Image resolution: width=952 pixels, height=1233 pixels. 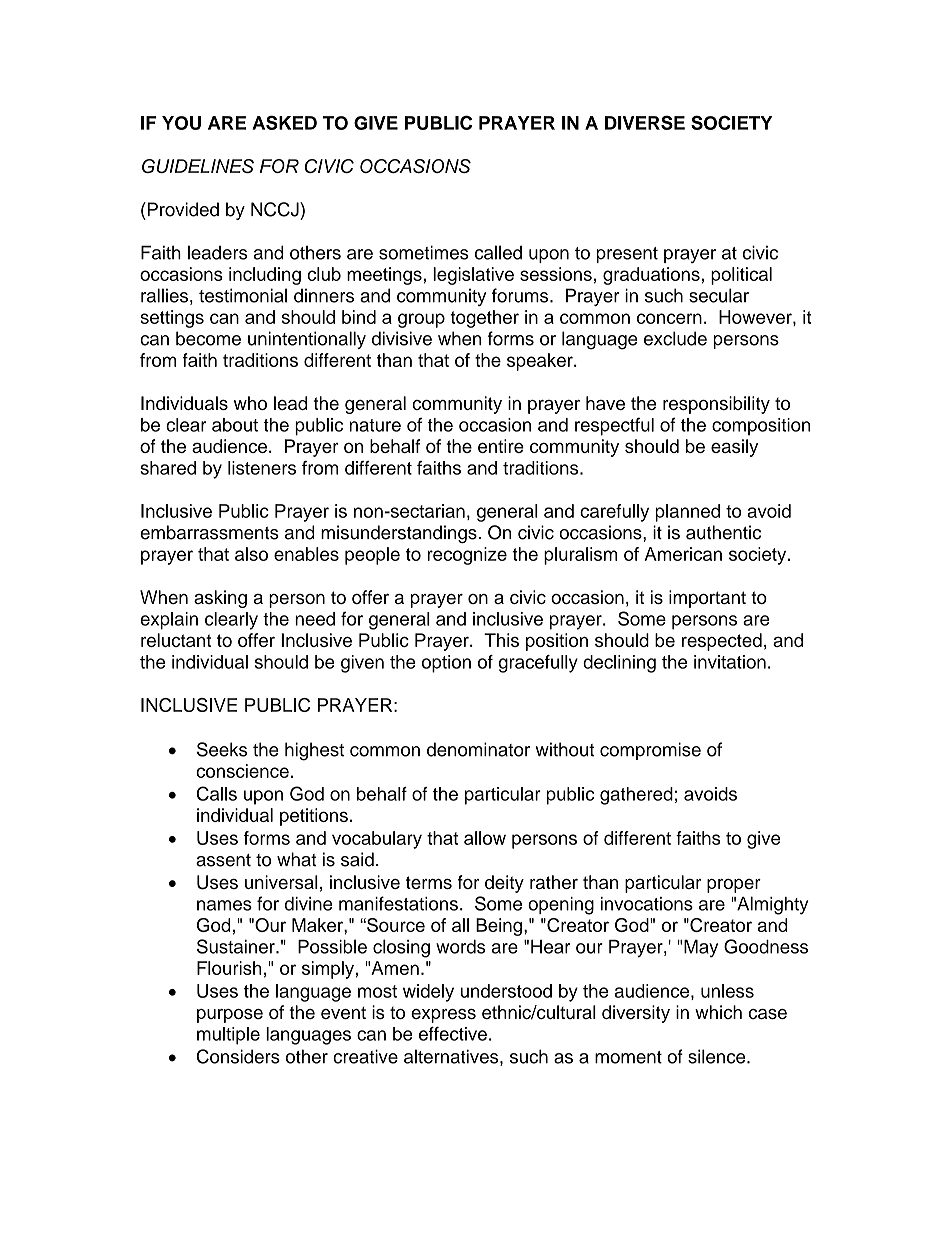 What do you see at coordinates (484, 319) in the screenshot?
I see `together` at bounding box center [484, 319].
